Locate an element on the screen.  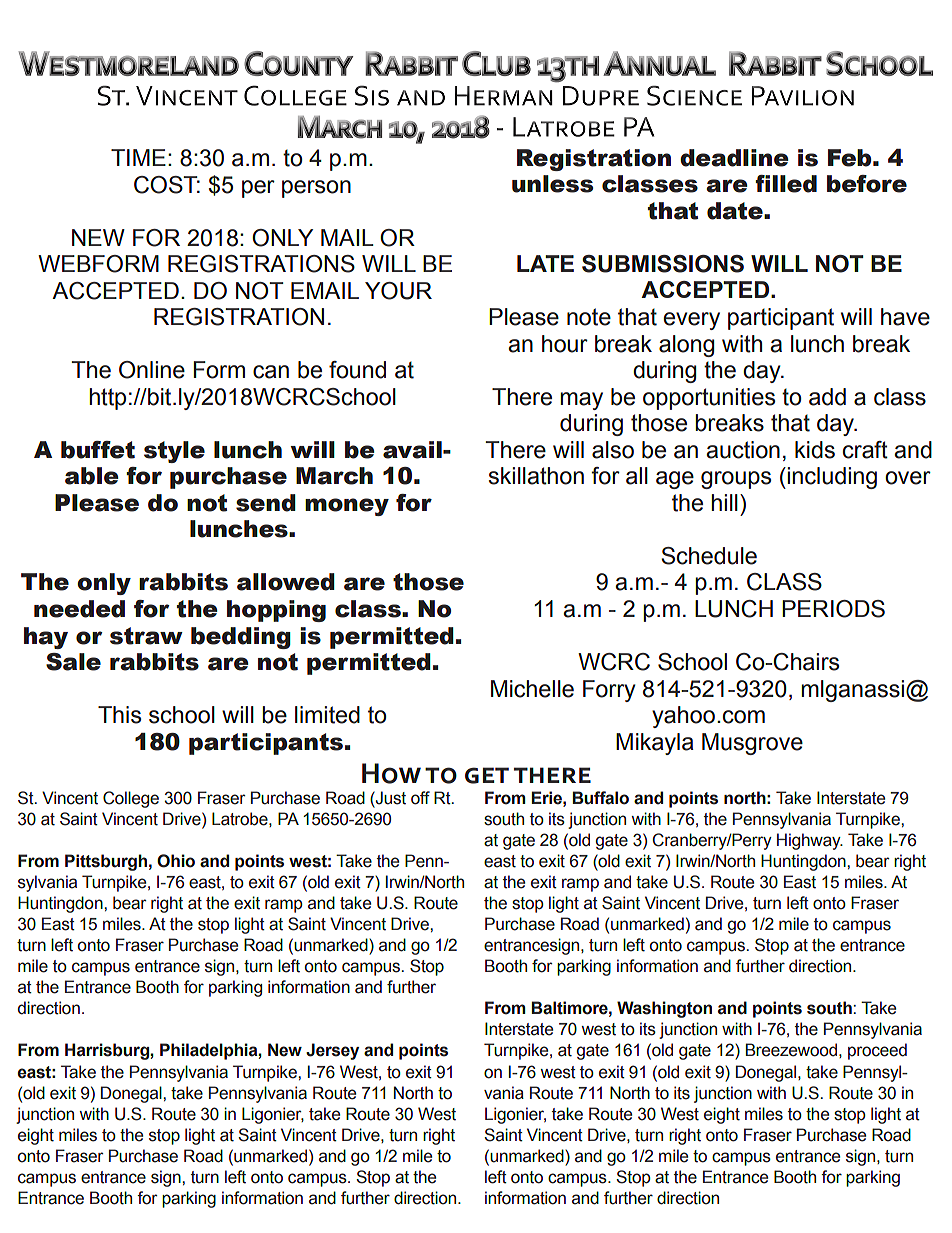
TIME is located at coordinates (138, 157).
